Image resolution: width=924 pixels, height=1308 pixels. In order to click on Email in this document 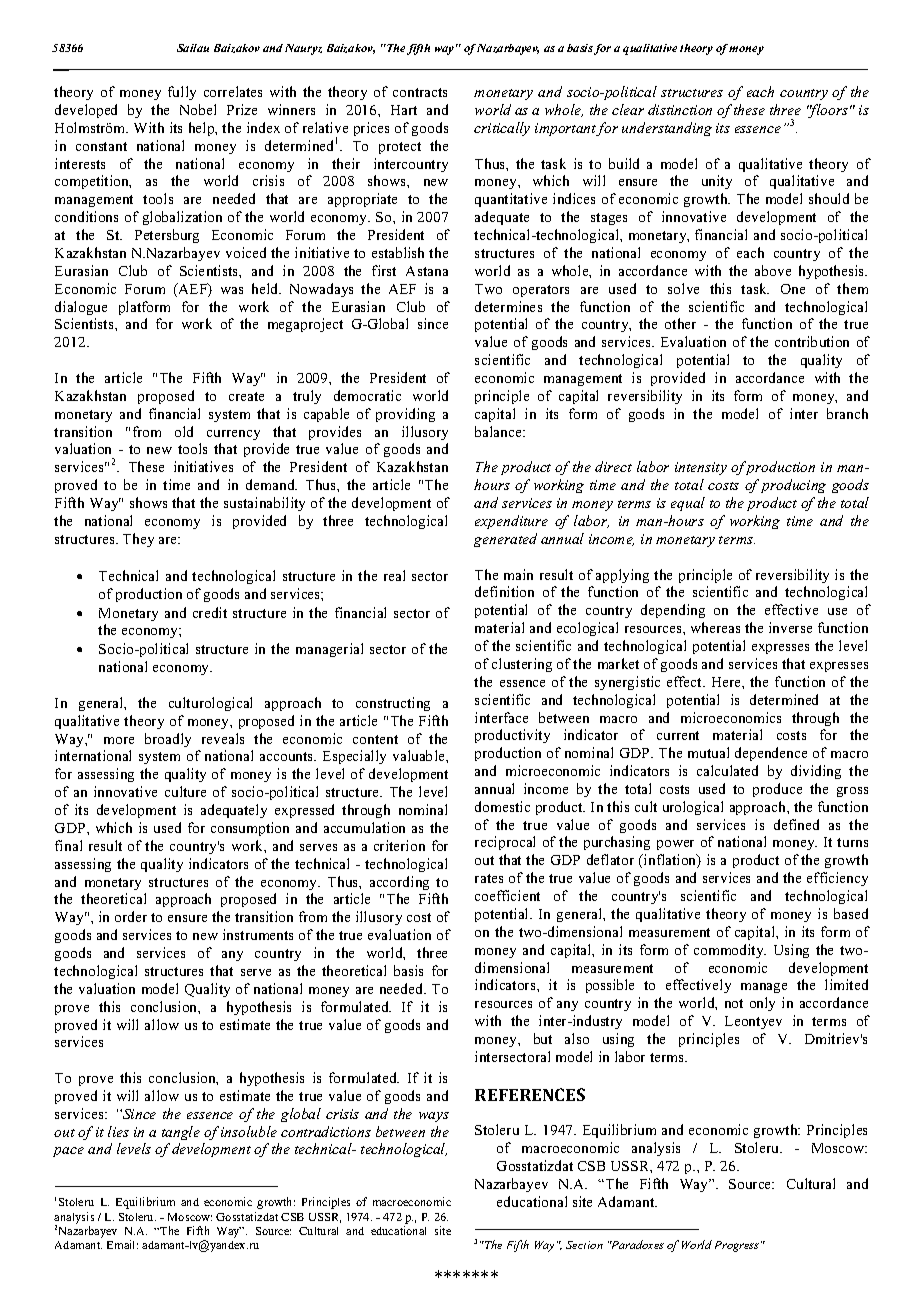, I will do `click(122, 1244)`.
